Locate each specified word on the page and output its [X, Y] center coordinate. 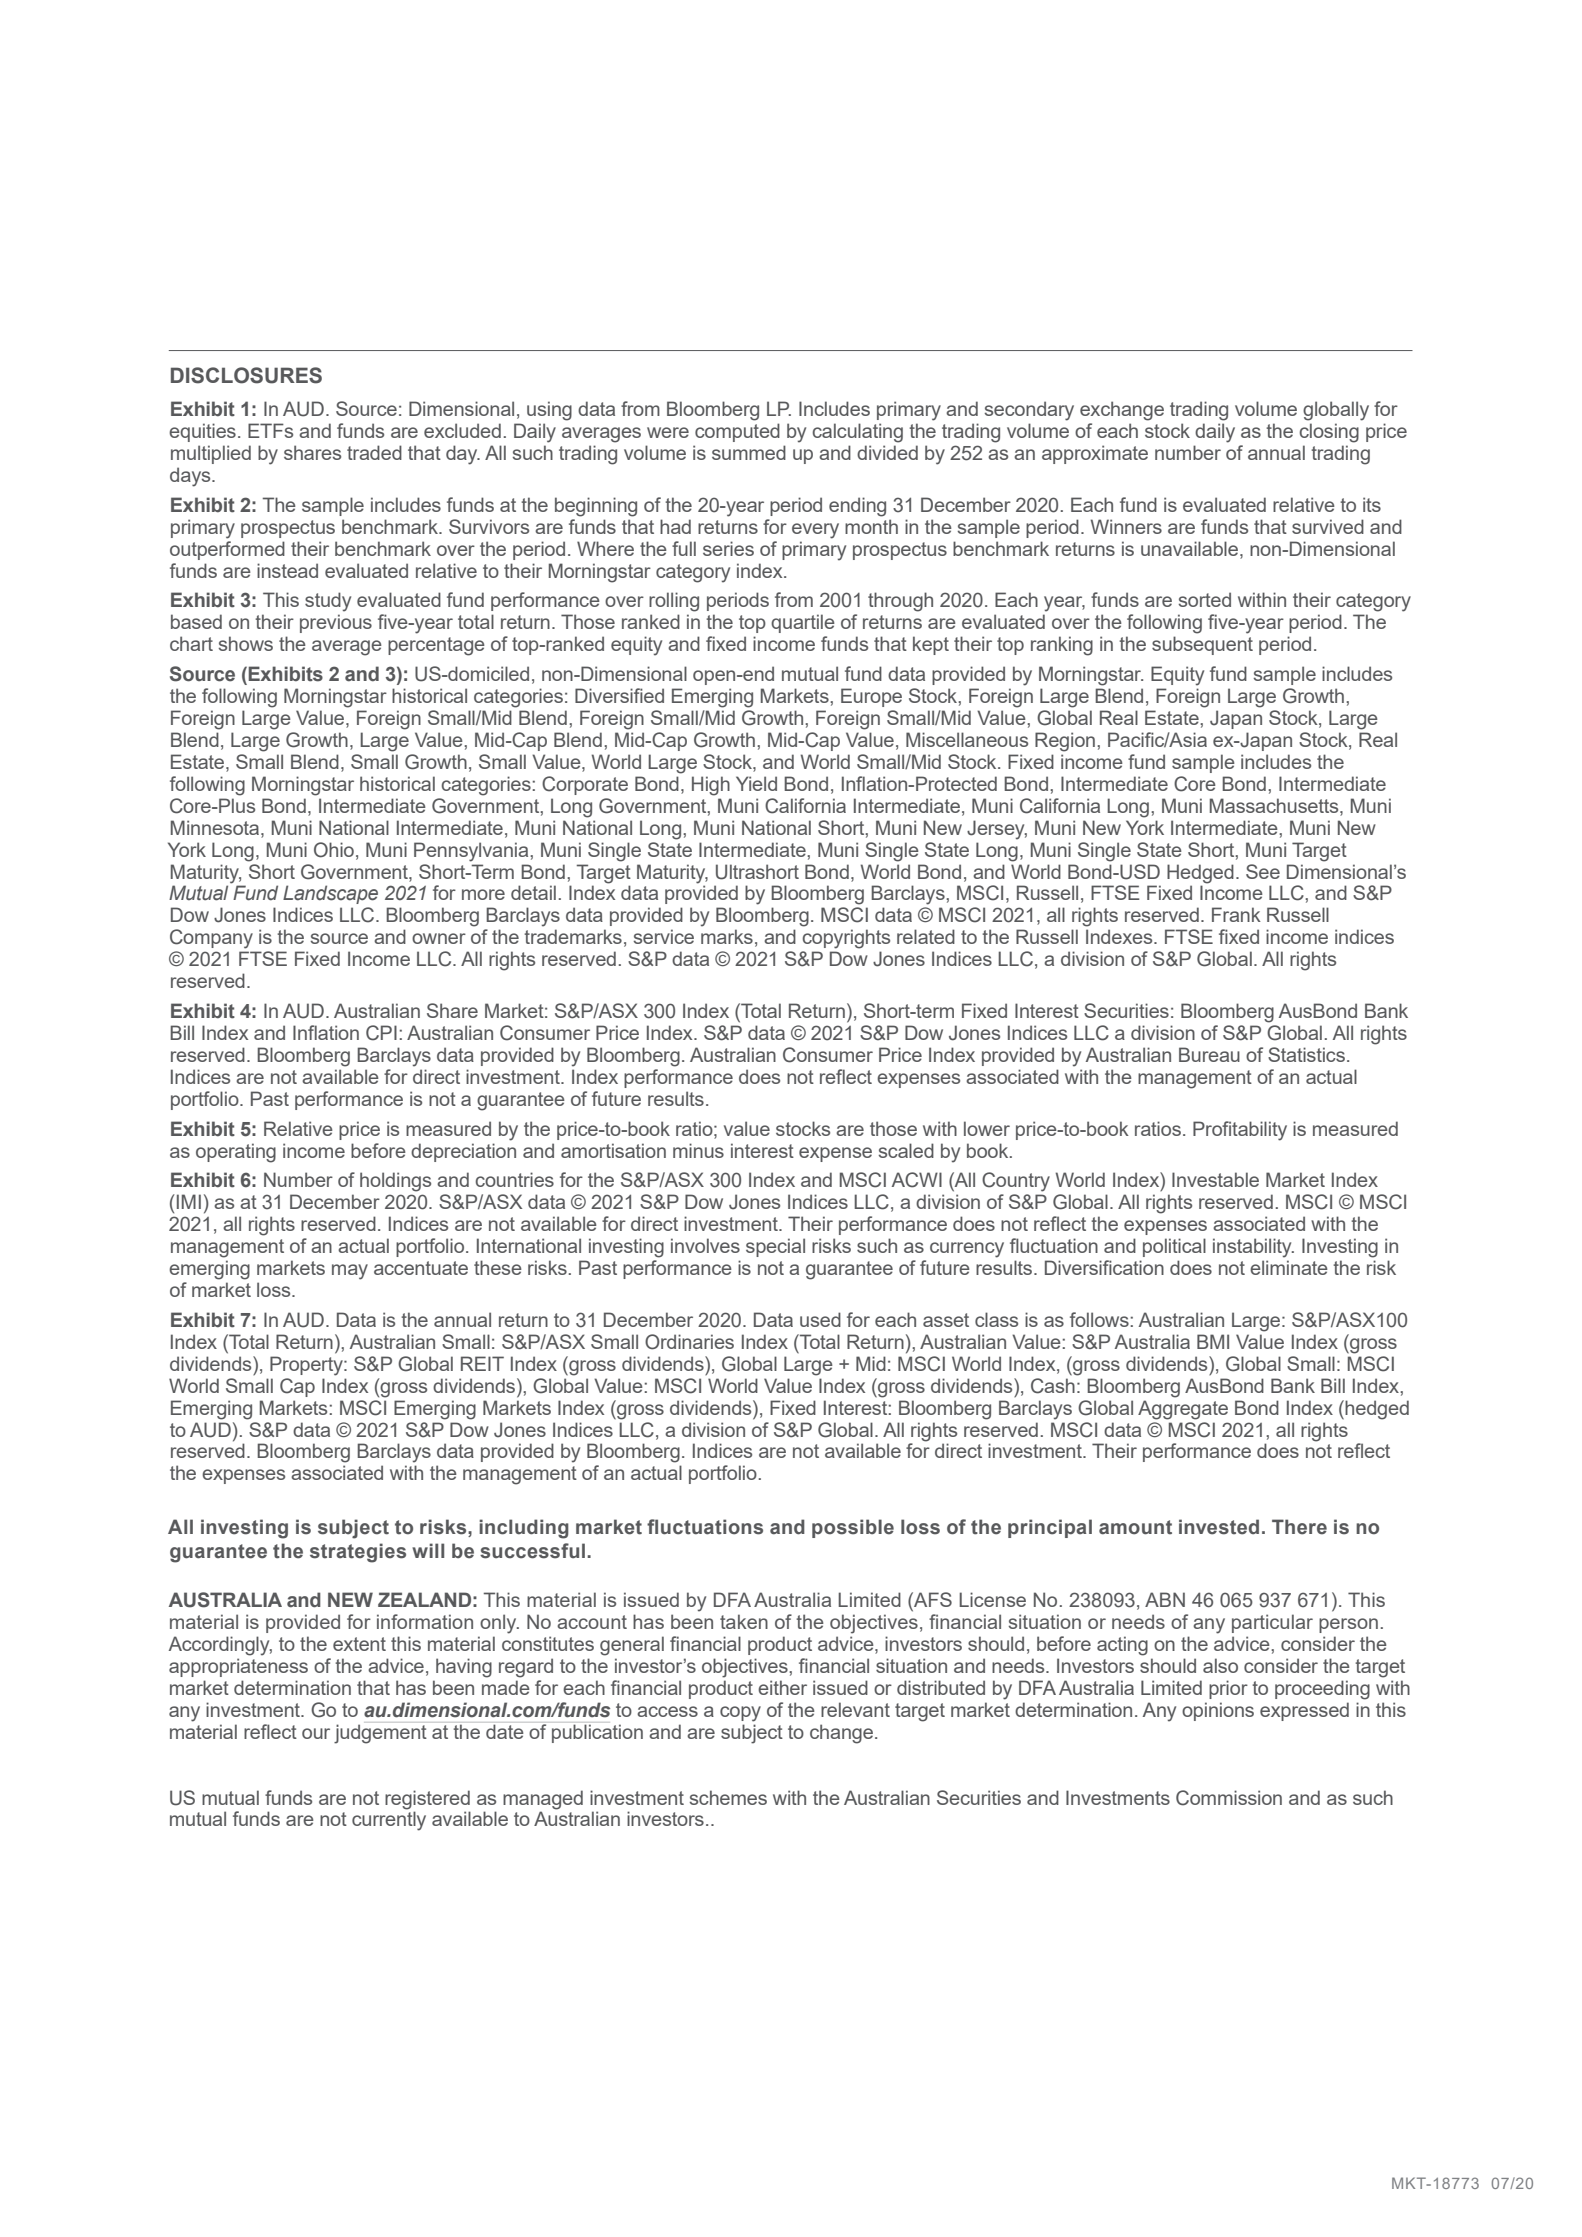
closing [1329, 433]
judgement [380, 1734]
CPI [381, 1033]
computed [737, 432]
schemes [728, 1797]
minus [698, 1150]
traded [374, 452]
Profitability [1240, 1131]
